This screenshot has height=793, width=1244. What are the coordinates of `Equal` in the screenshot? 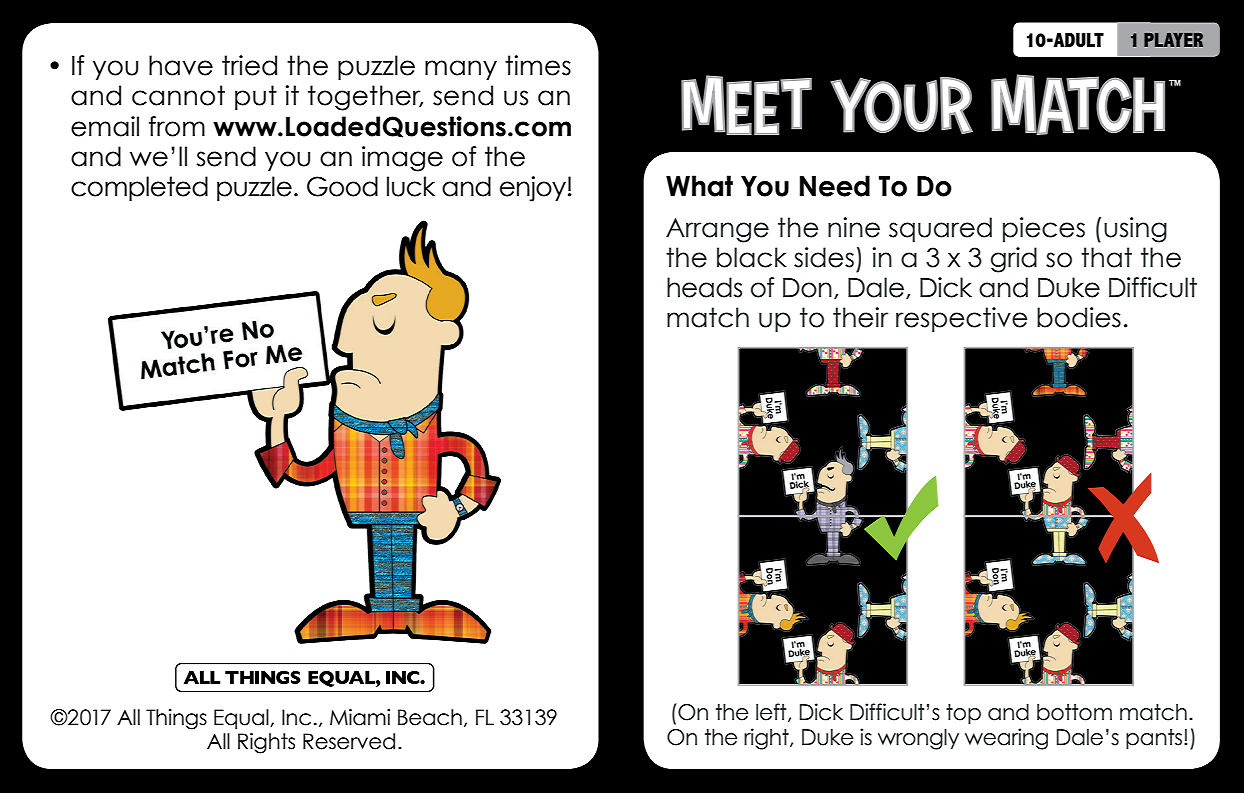 It's located at (242, 719).
